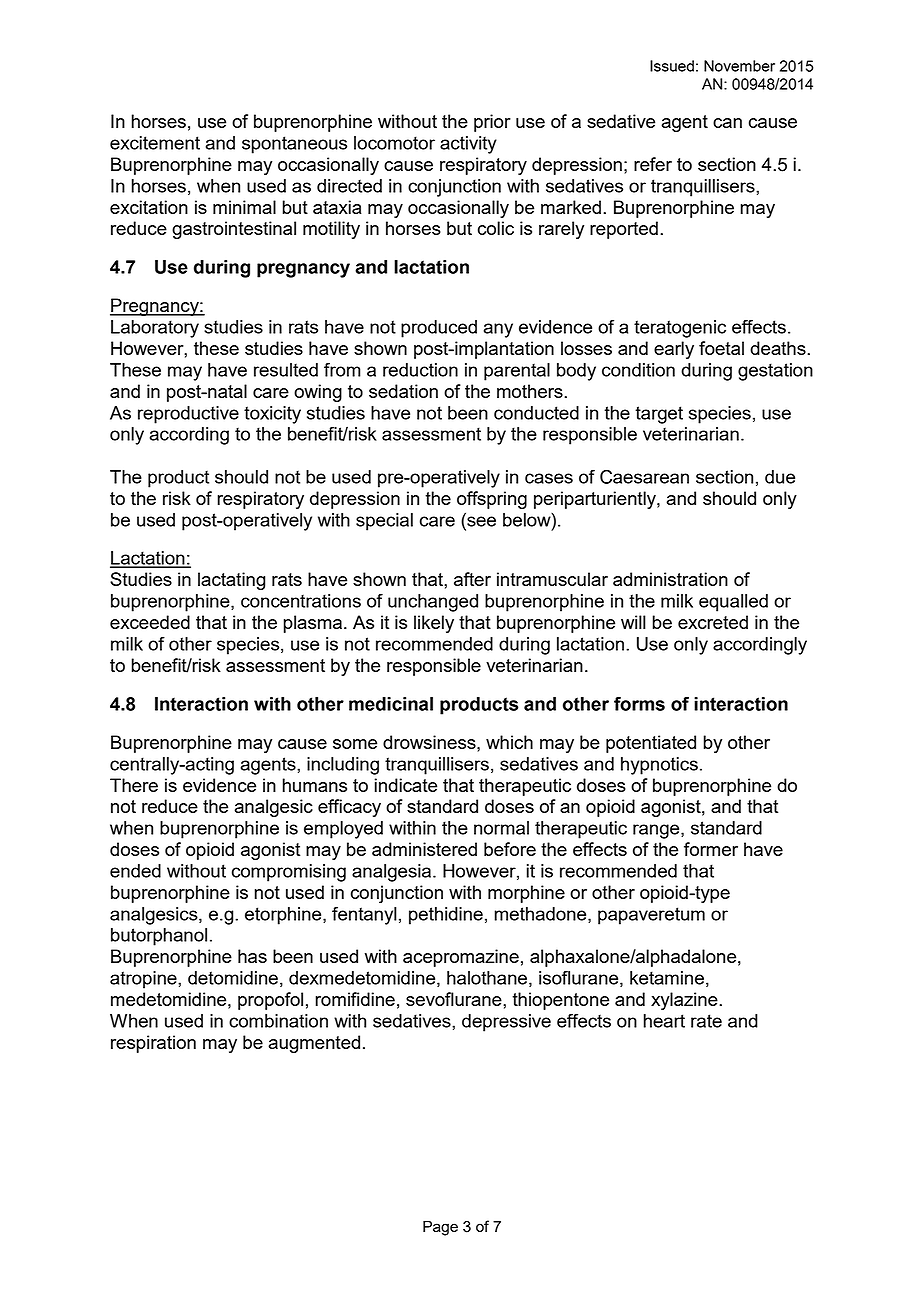 This document has width=924, height=1307. What do you see at coordinates (272, 415) in the document?
I see `toxicity` at bounding box center [272, 415].
